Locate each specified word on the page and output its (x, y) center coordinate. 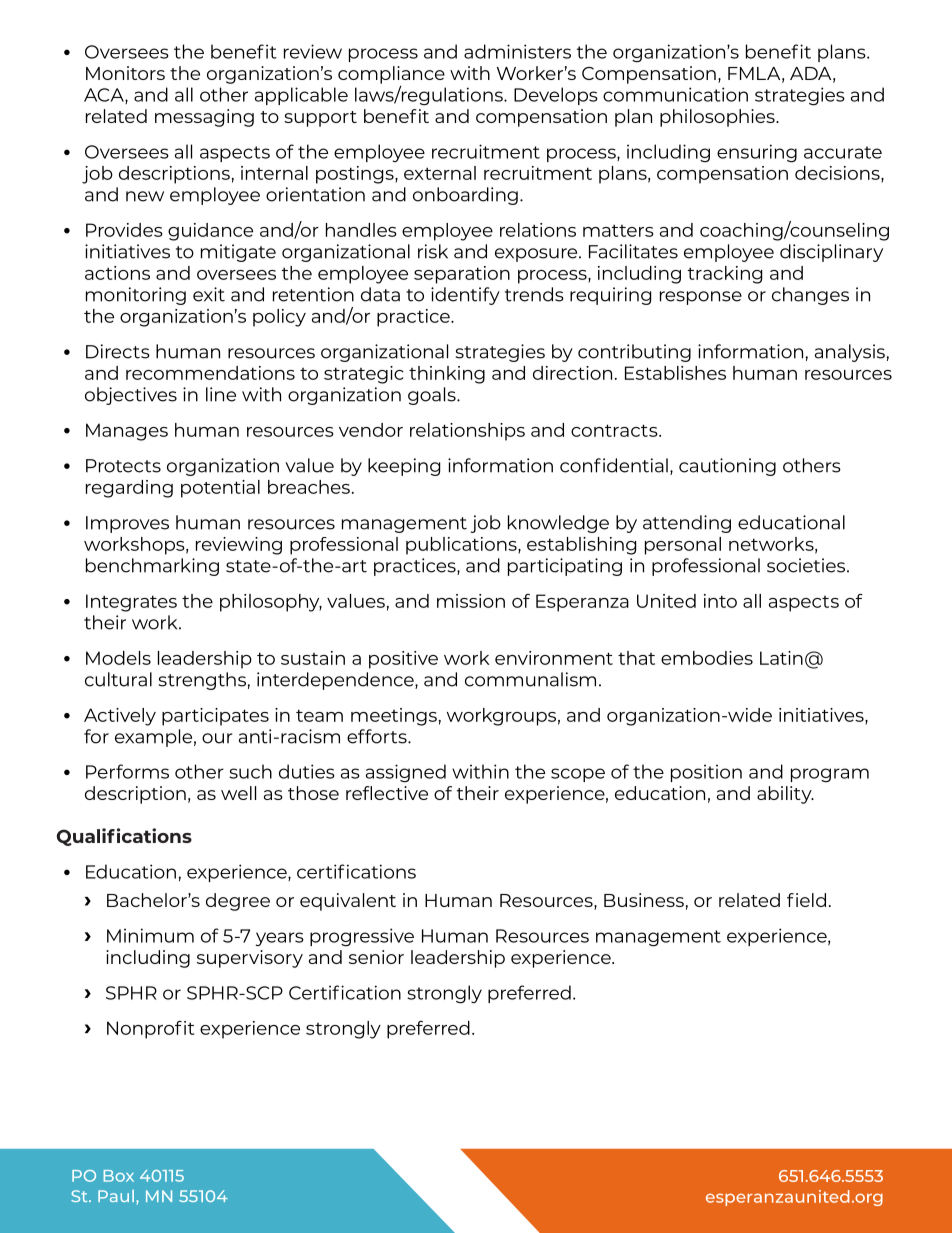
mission (471, 601)
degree (238, 902)
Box (119, 1176)
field (806, 900)
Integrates (131, 603)
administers (517, 51)
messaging (204, 118)
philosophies (718, 118)
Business (644, 900)
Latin (781, 658)
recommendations (210, 373)
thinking (447, 375)
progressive (362, 937)
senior (376, 957)
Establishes (675, 373)
